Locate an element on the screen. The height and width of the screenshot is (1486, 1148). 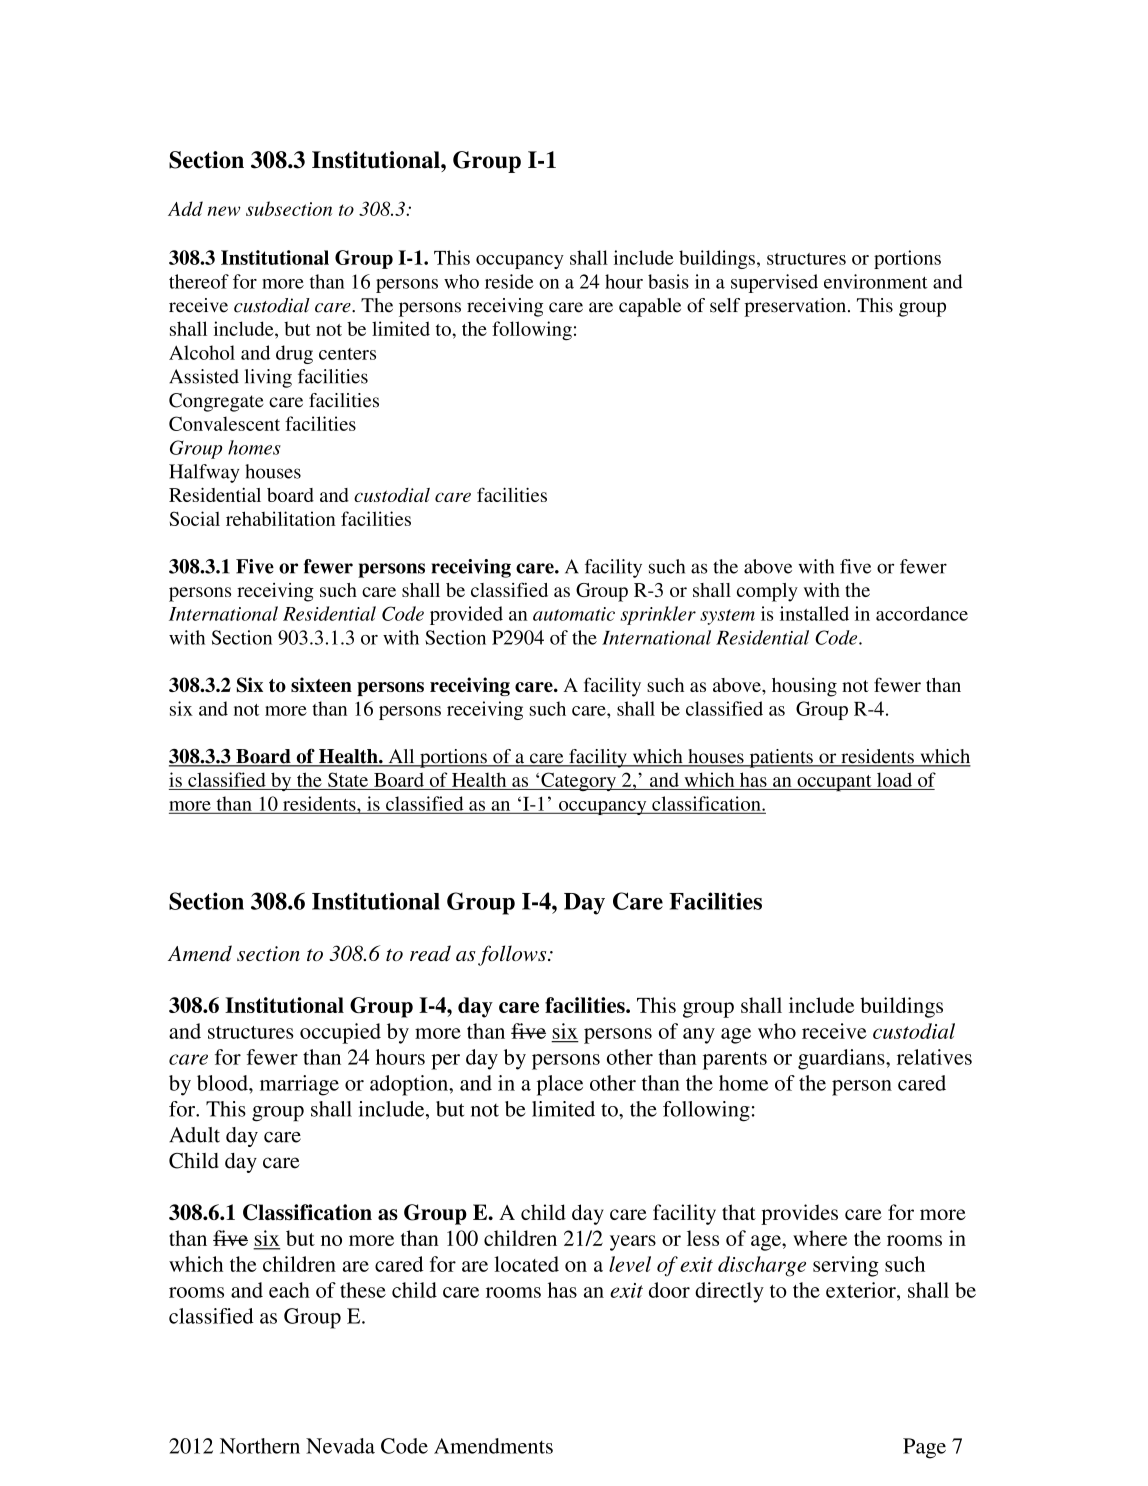
place is located at coordinates (560, 1085).
